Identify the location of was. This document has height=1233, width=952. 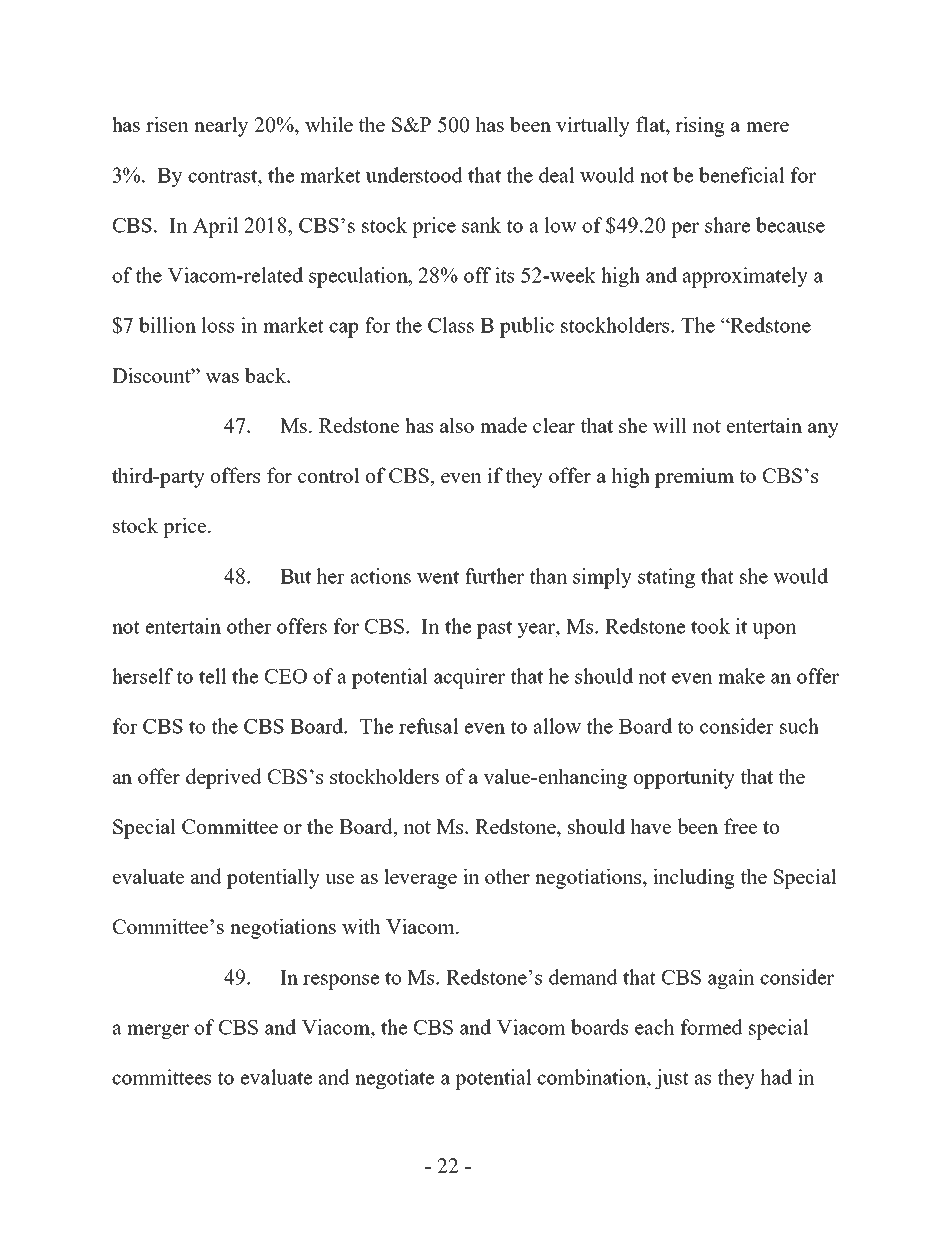
(222, 378).
